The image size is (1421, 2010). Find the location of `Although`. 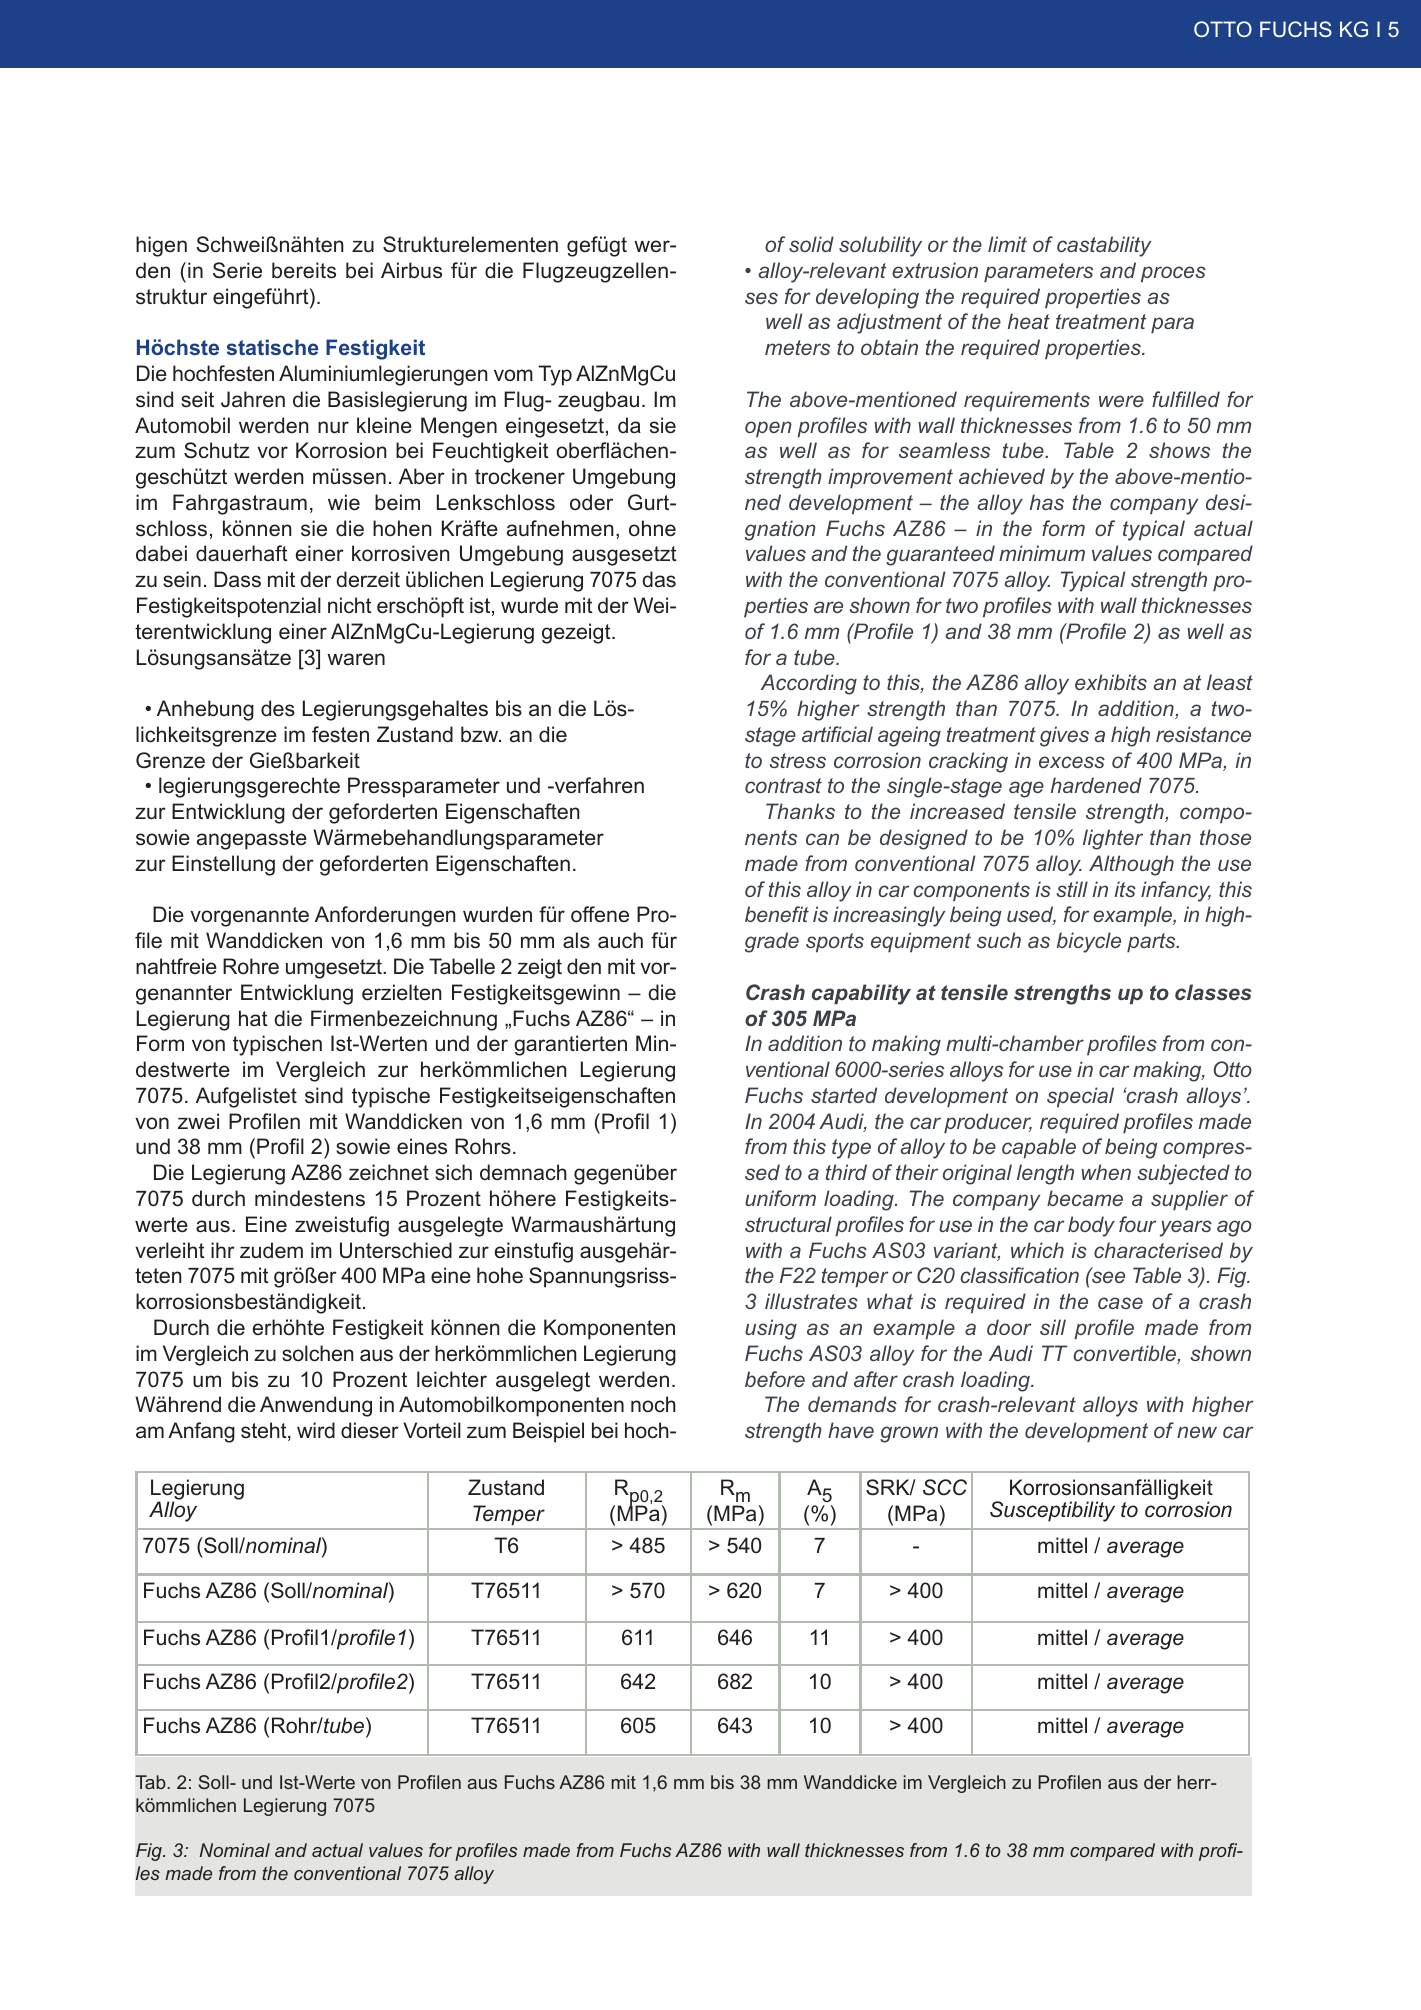

Although is located at coordinates (1131, 865).
